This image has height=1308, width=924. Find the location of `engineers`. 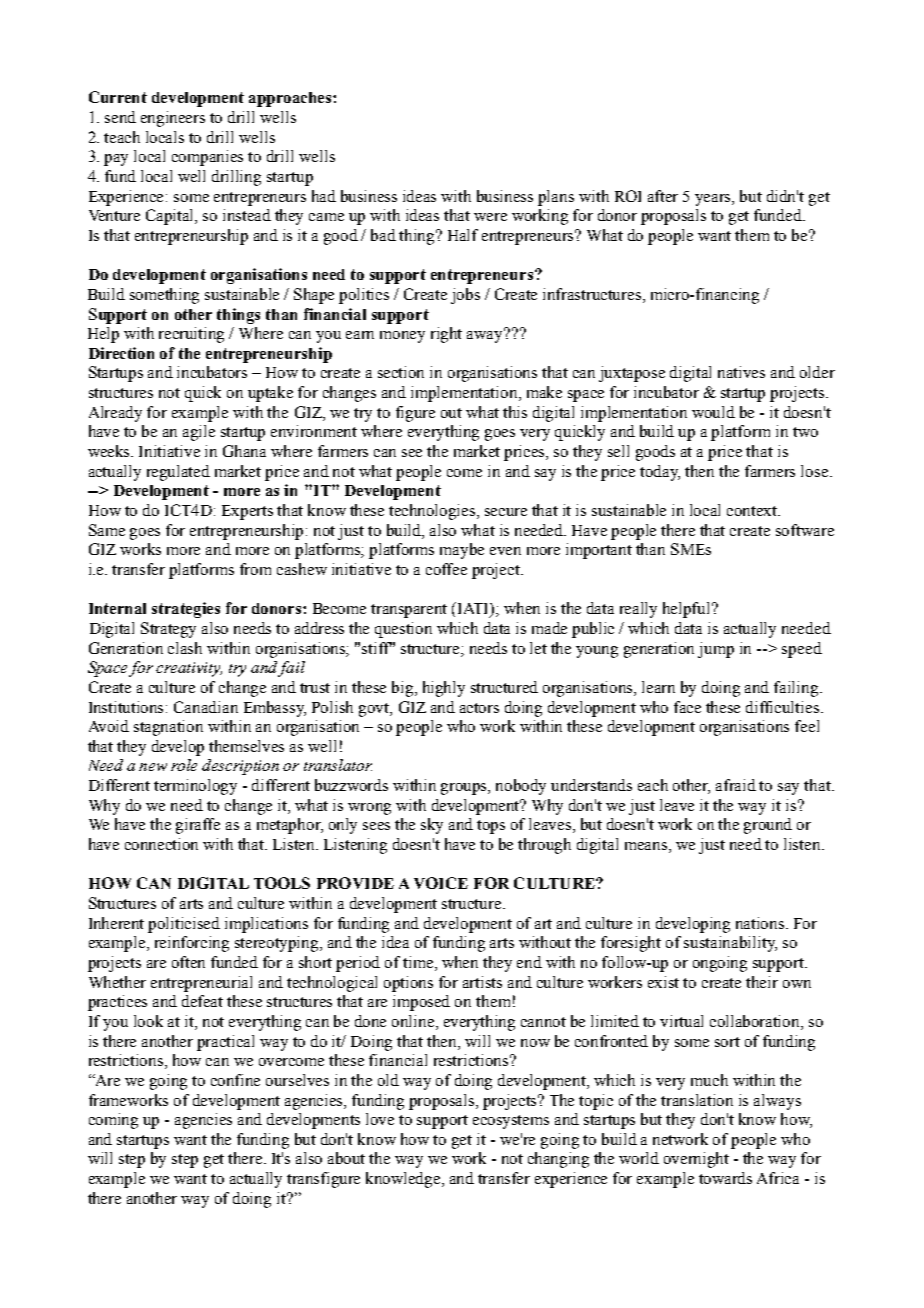

engineers is located at coordinates (173, 119).
